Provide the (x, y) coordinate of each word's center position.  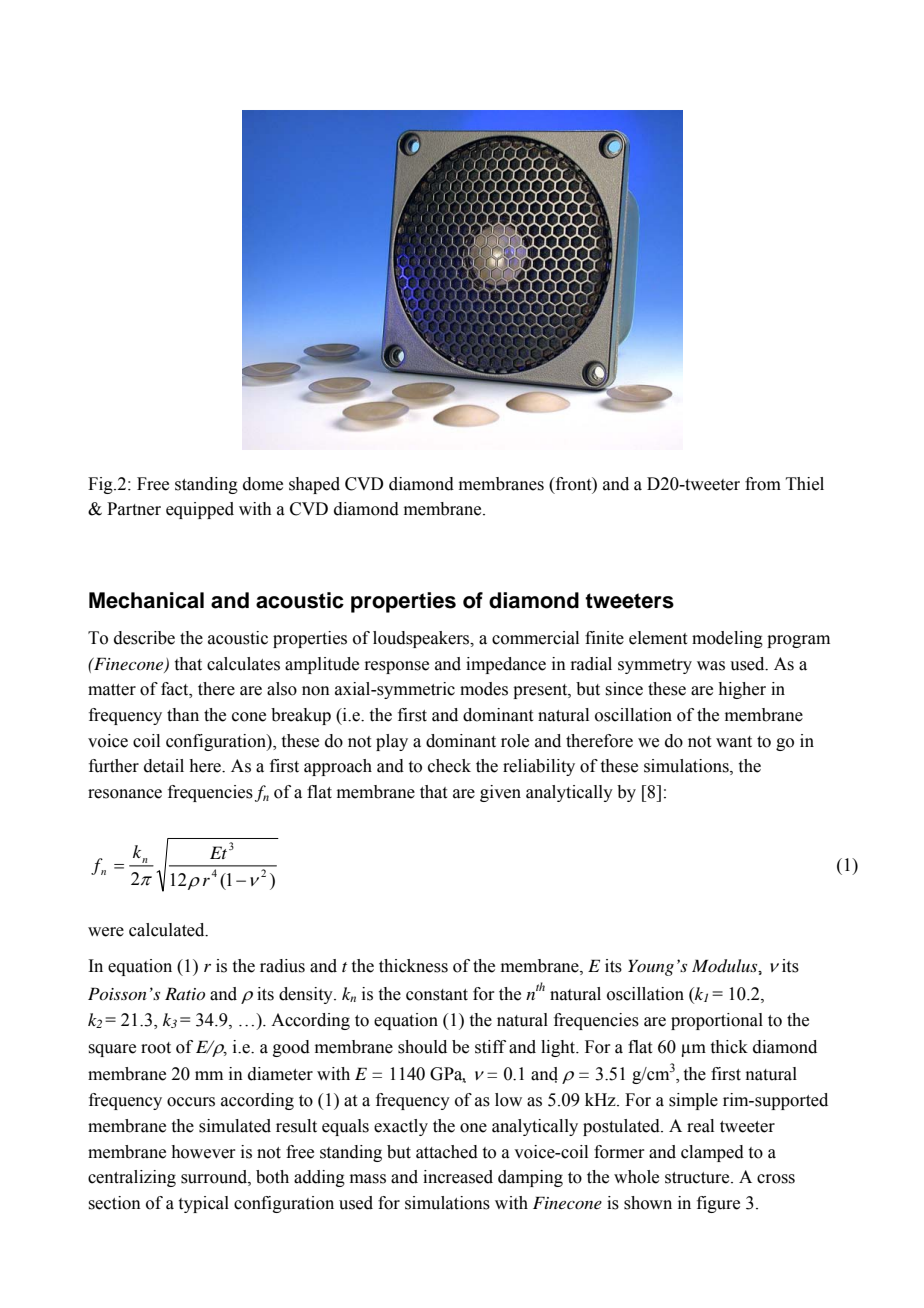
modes (484, 689)
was (711, 666)
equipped (200, 510)
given (500, 793)
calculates (243, 664)
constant (437, 995)
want (734, 742)
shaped (314, 485)
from (763, 484)
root (156, 1048)
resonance (125, 794)
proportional (717, 1021)
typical (204, 1204)
